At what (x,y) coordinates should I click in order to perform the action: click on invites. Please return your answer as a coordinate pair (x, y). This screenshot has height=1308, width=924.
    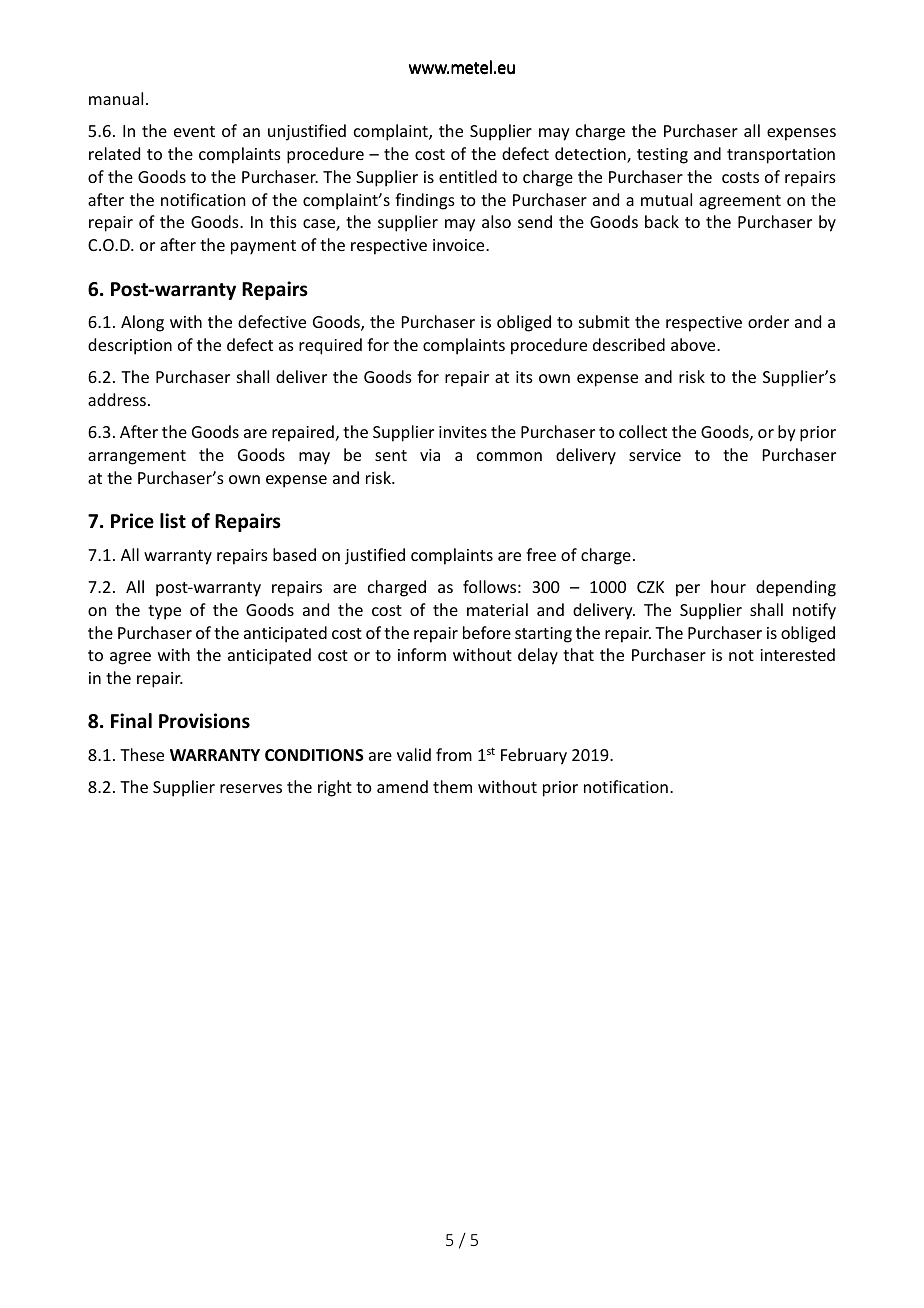
    Looking at the image, I should click on (463, 432).
